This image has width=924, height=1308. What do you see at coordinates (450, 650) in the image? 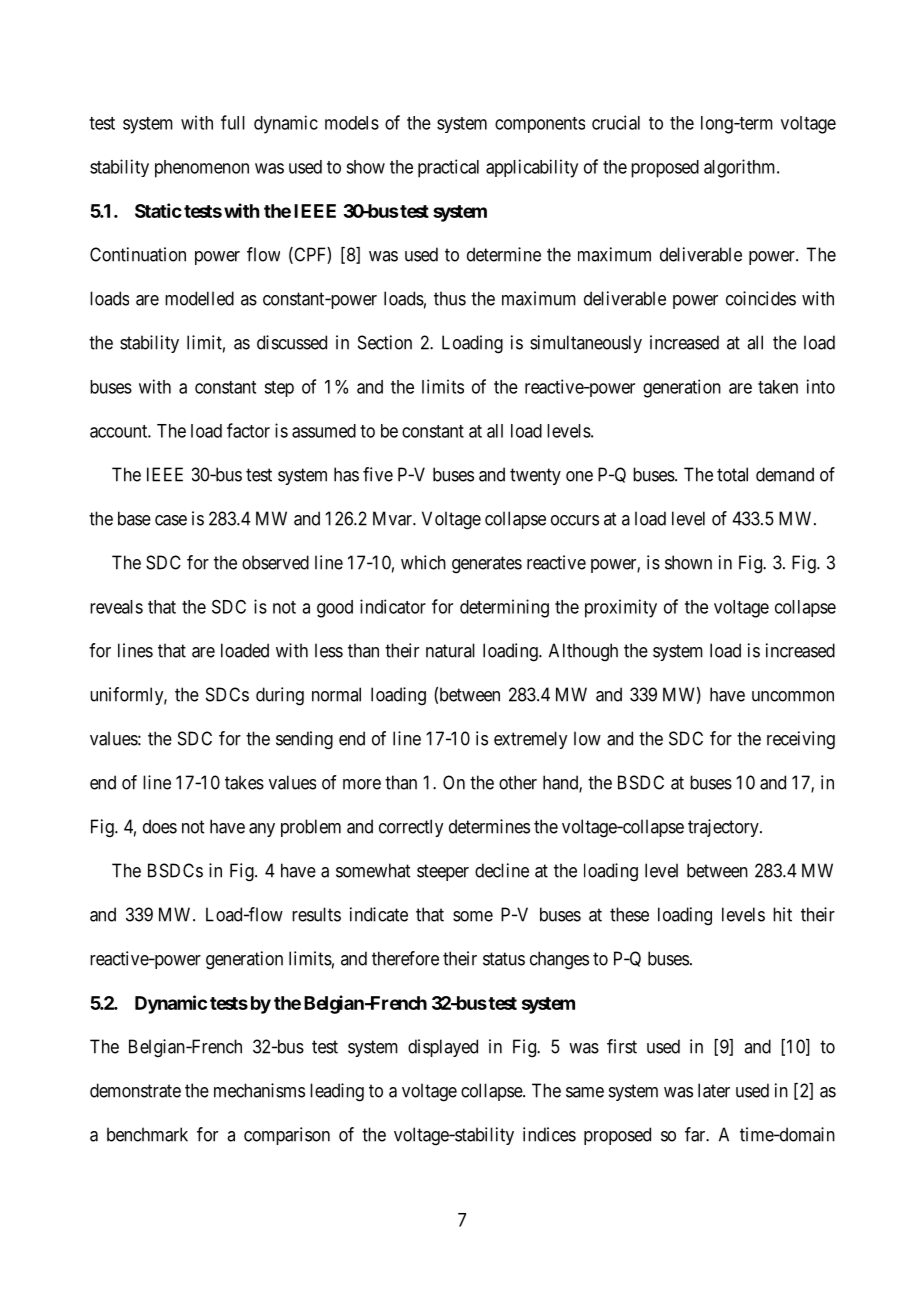
I see `natural` at bounding box center [450, 650].
